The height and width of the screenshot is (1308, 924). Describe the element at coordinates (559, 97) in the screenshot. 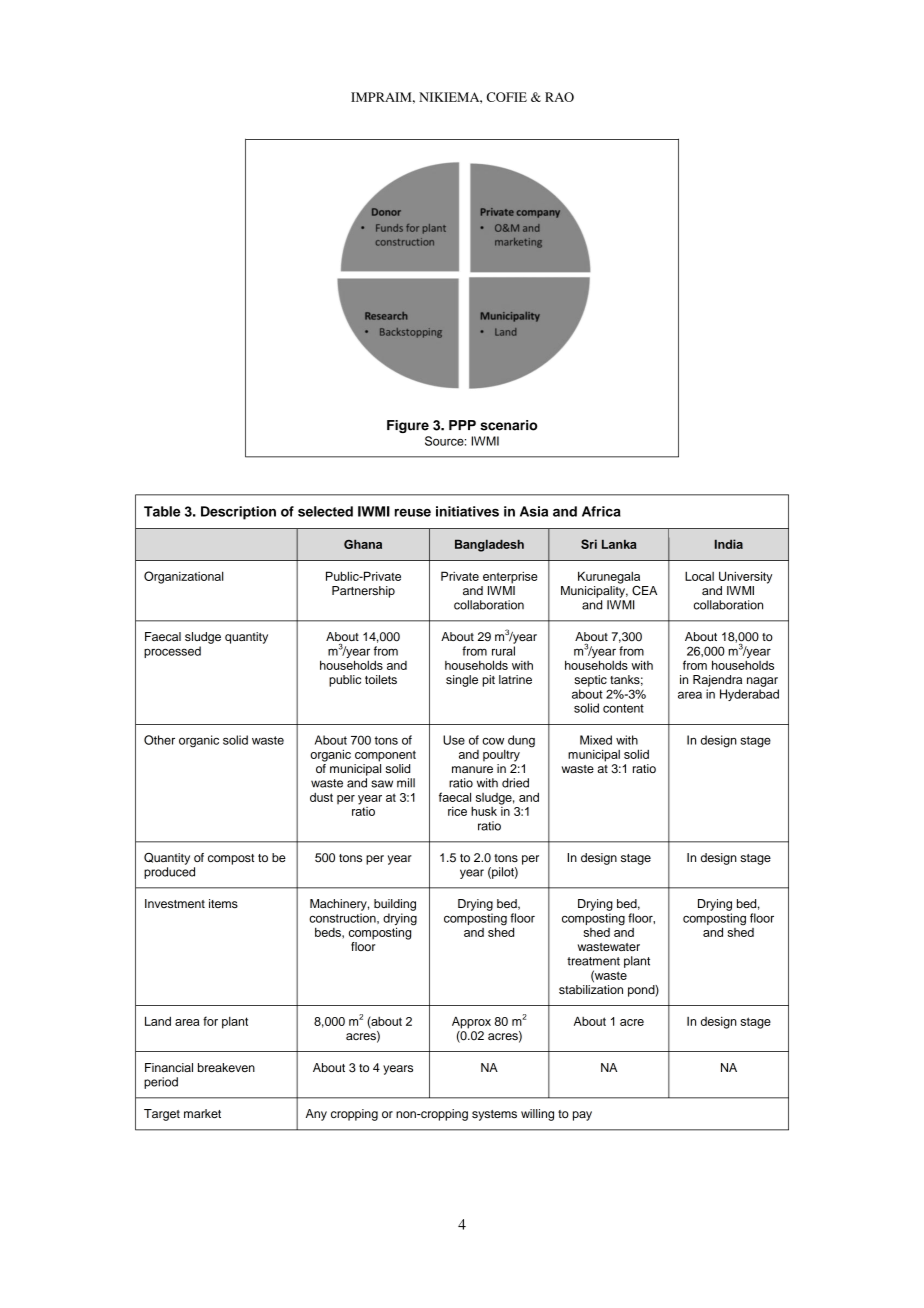

I see `RAO` at that location.
